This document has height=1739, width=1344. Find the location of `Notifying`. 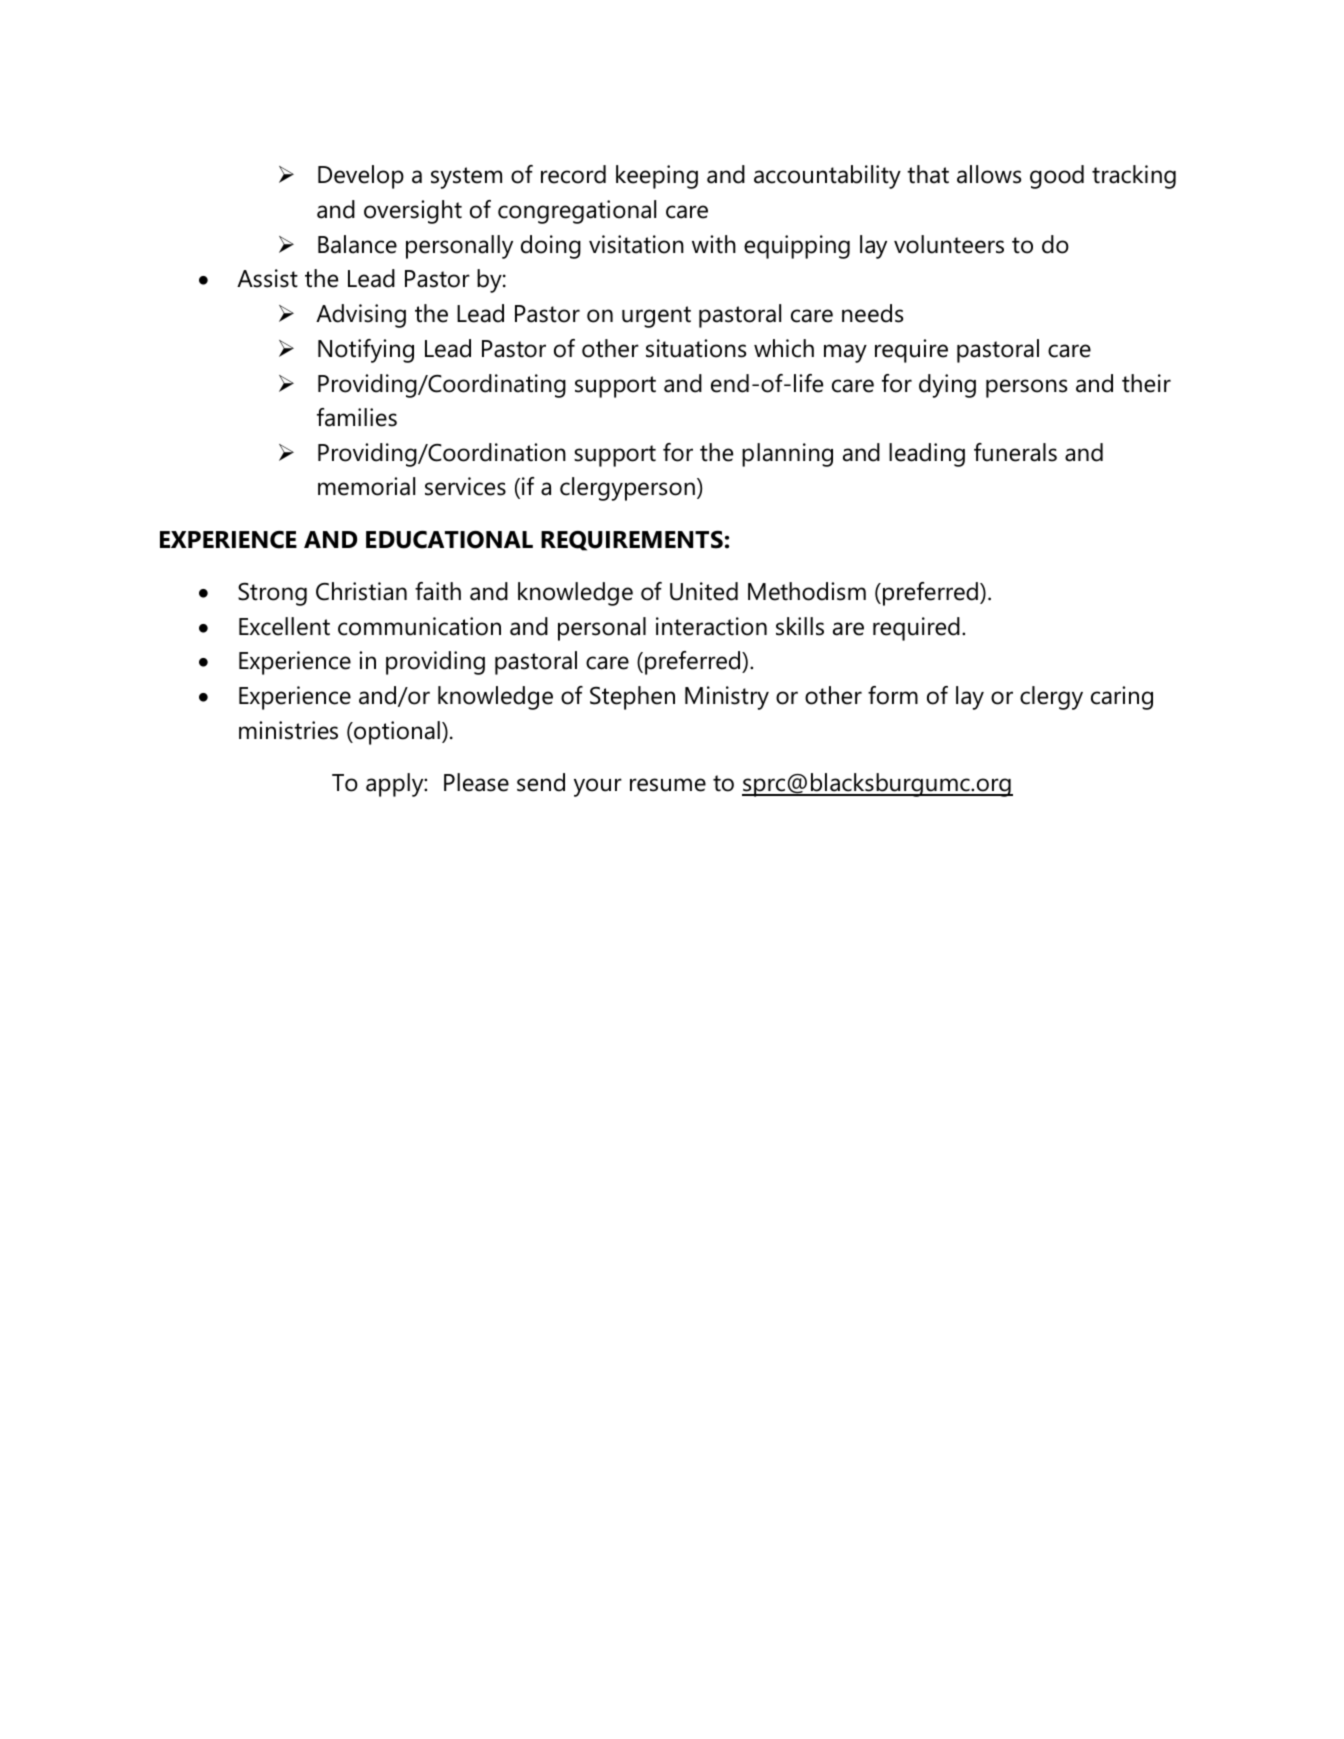

Notifying is located at coordinates (366, 351).
